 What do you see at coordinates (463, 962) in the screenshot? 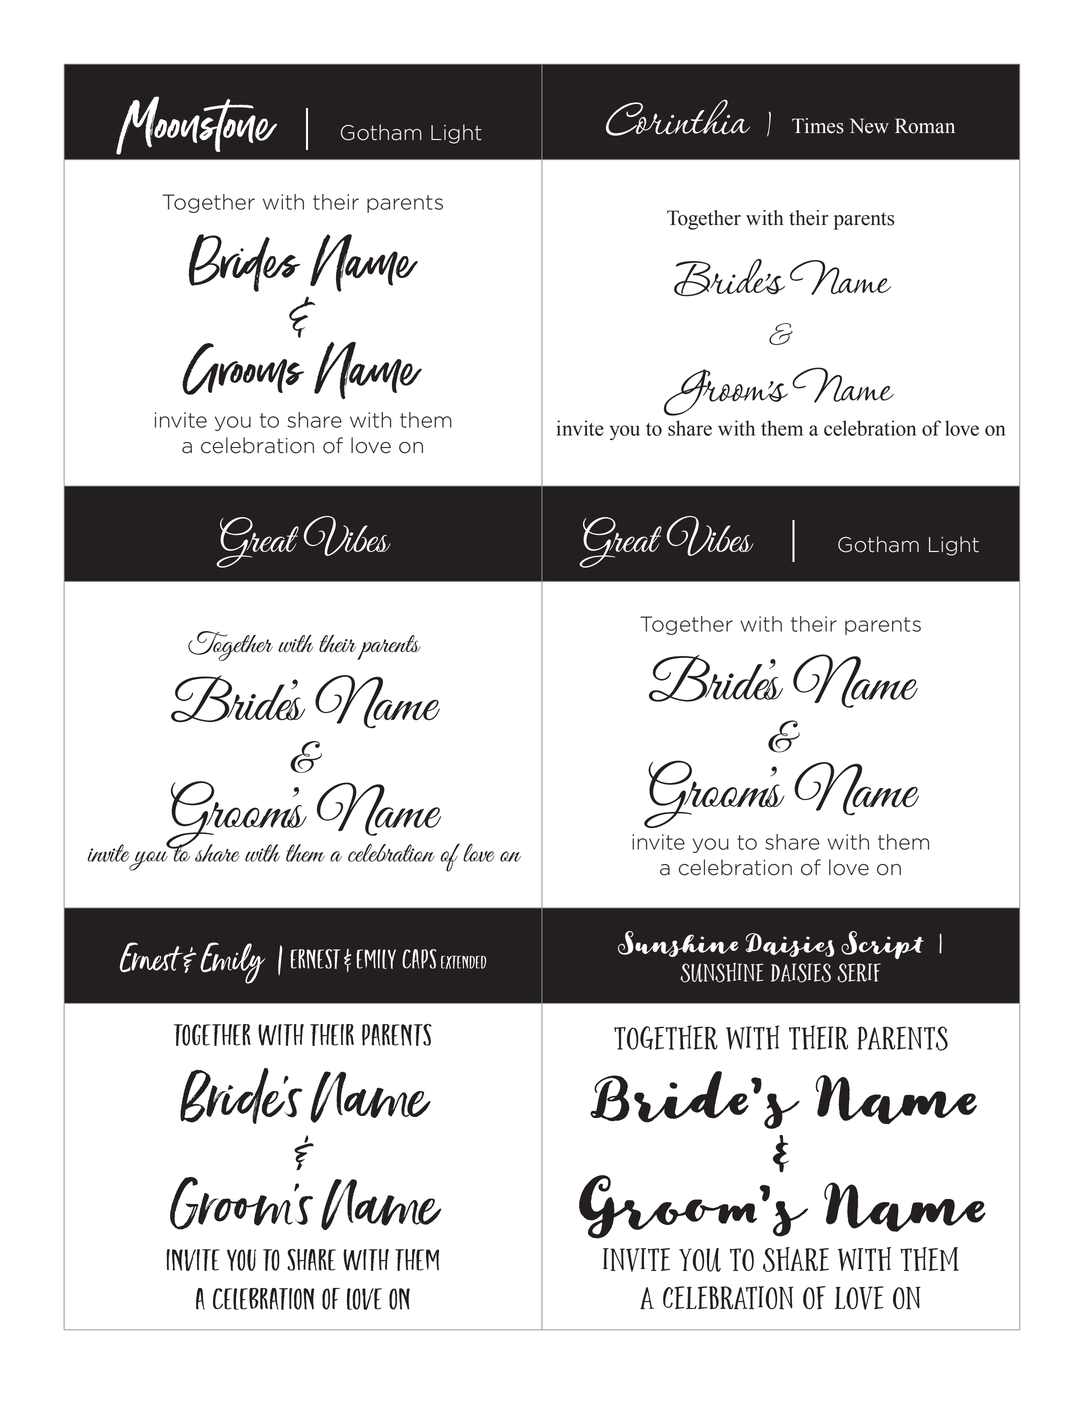
I see `extended` at bounding box center [463, 962].
